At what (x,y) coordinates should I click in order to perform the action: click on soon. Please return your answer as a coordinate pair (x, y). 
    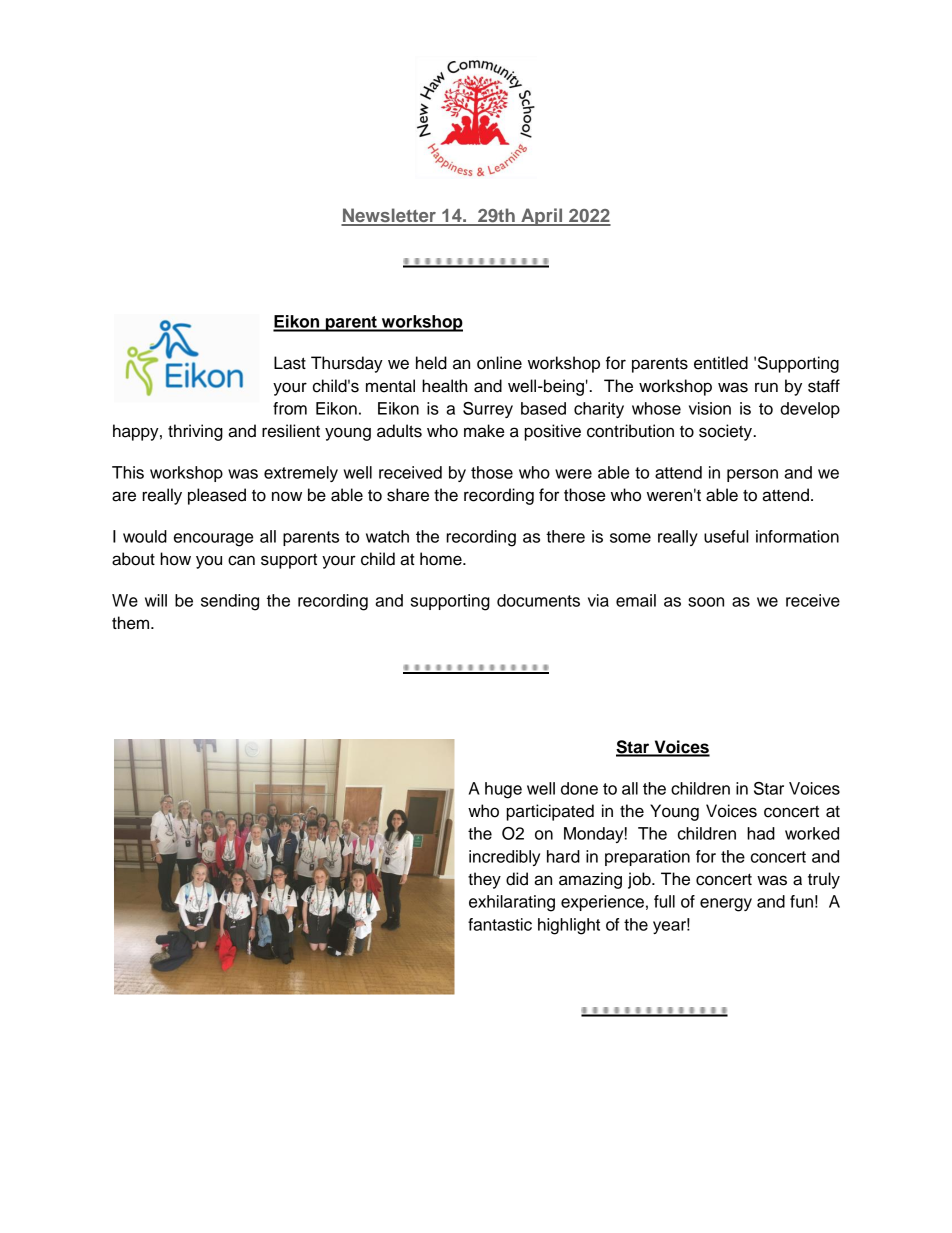
    Looking at the image, I should click on (706, 602).
